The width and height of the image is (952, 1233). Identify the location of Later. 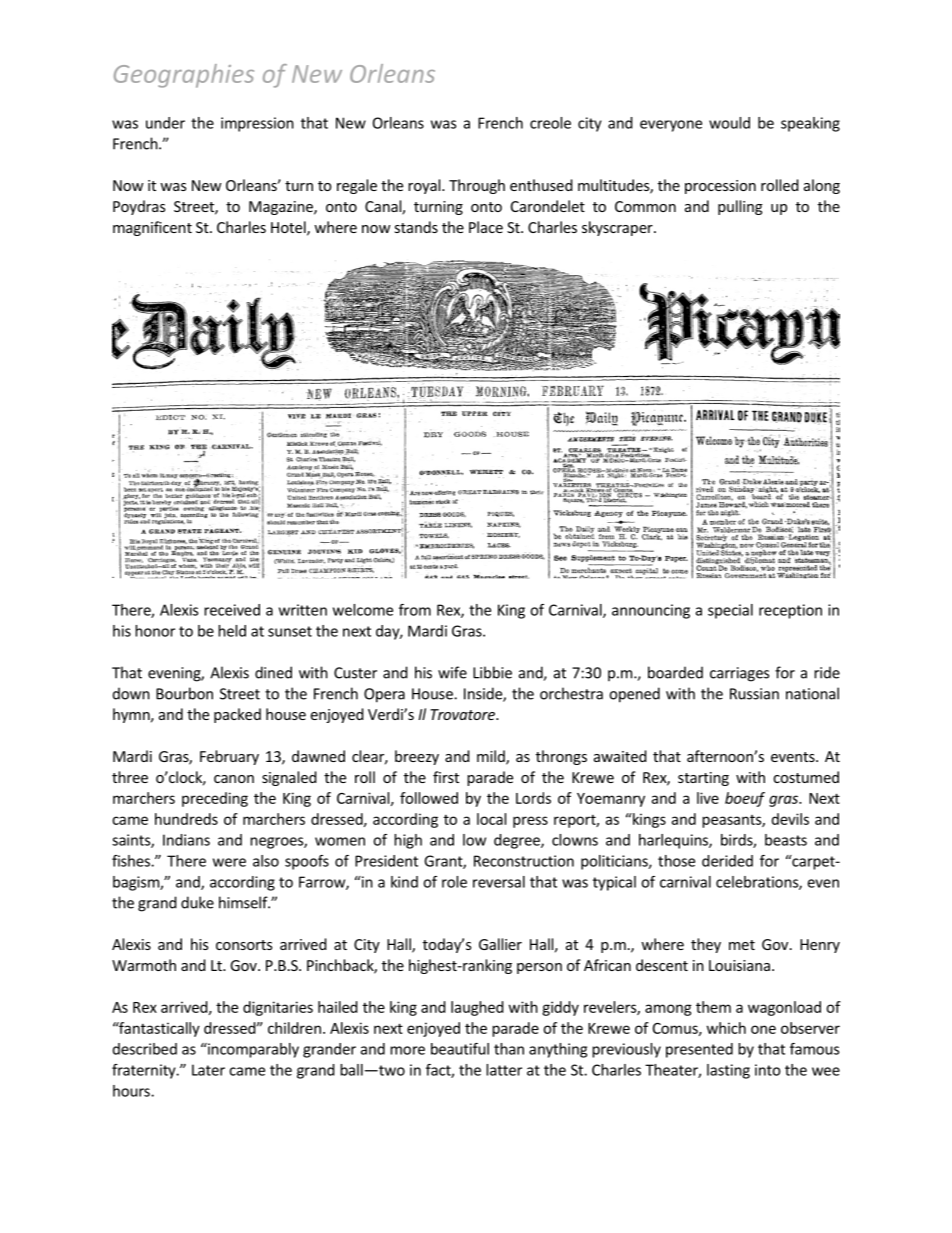
(208, 1070).
